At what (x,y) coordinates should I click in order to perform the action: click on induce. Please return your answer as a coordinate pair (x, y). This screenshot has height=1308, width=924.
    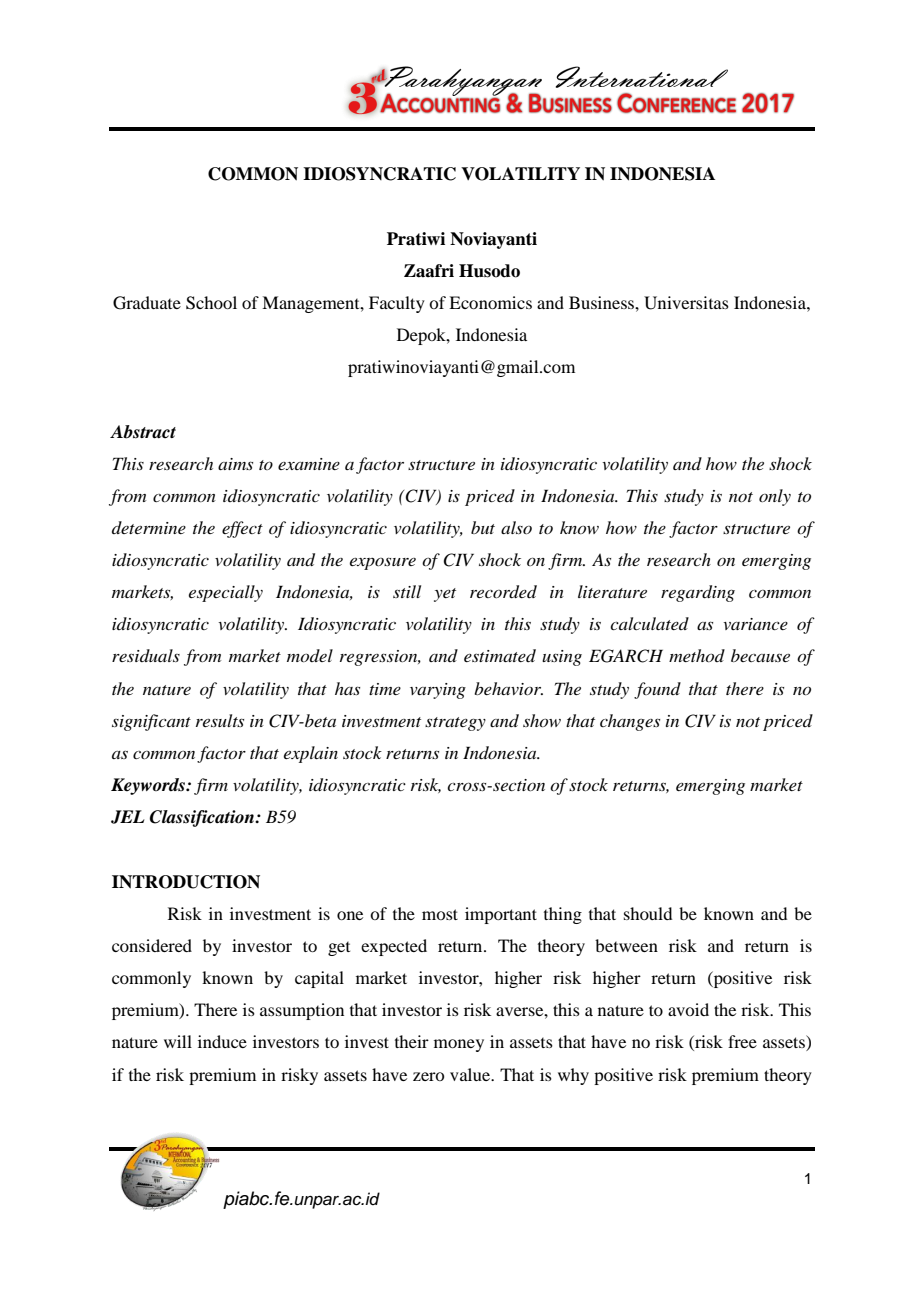
    Looking at the image, I should click on (222, 1041).
